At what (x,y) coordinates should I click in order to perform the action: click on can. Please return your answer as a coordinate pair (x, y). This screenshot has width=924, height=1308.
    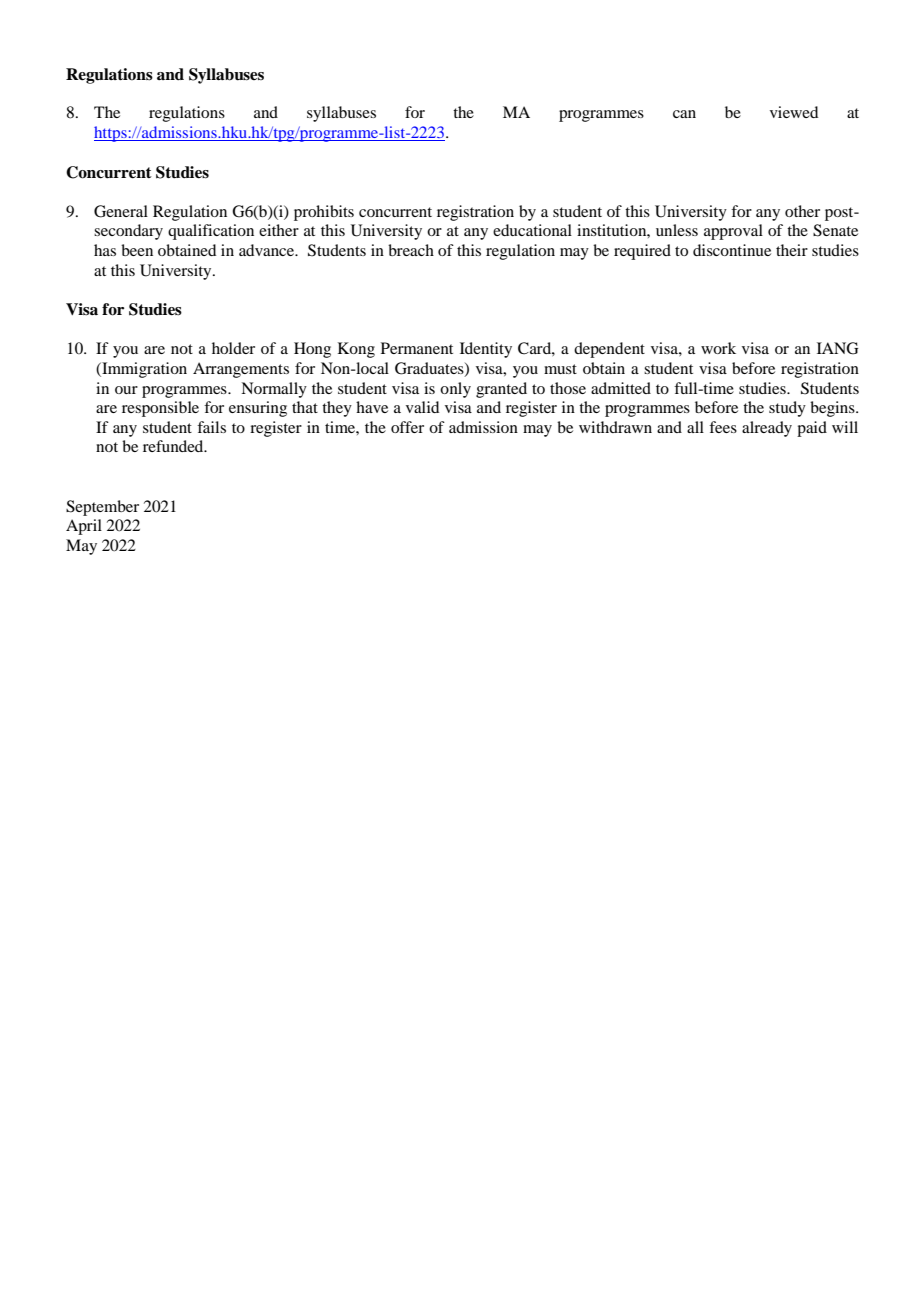
    Looking at the image, I should click on (684, 114).
